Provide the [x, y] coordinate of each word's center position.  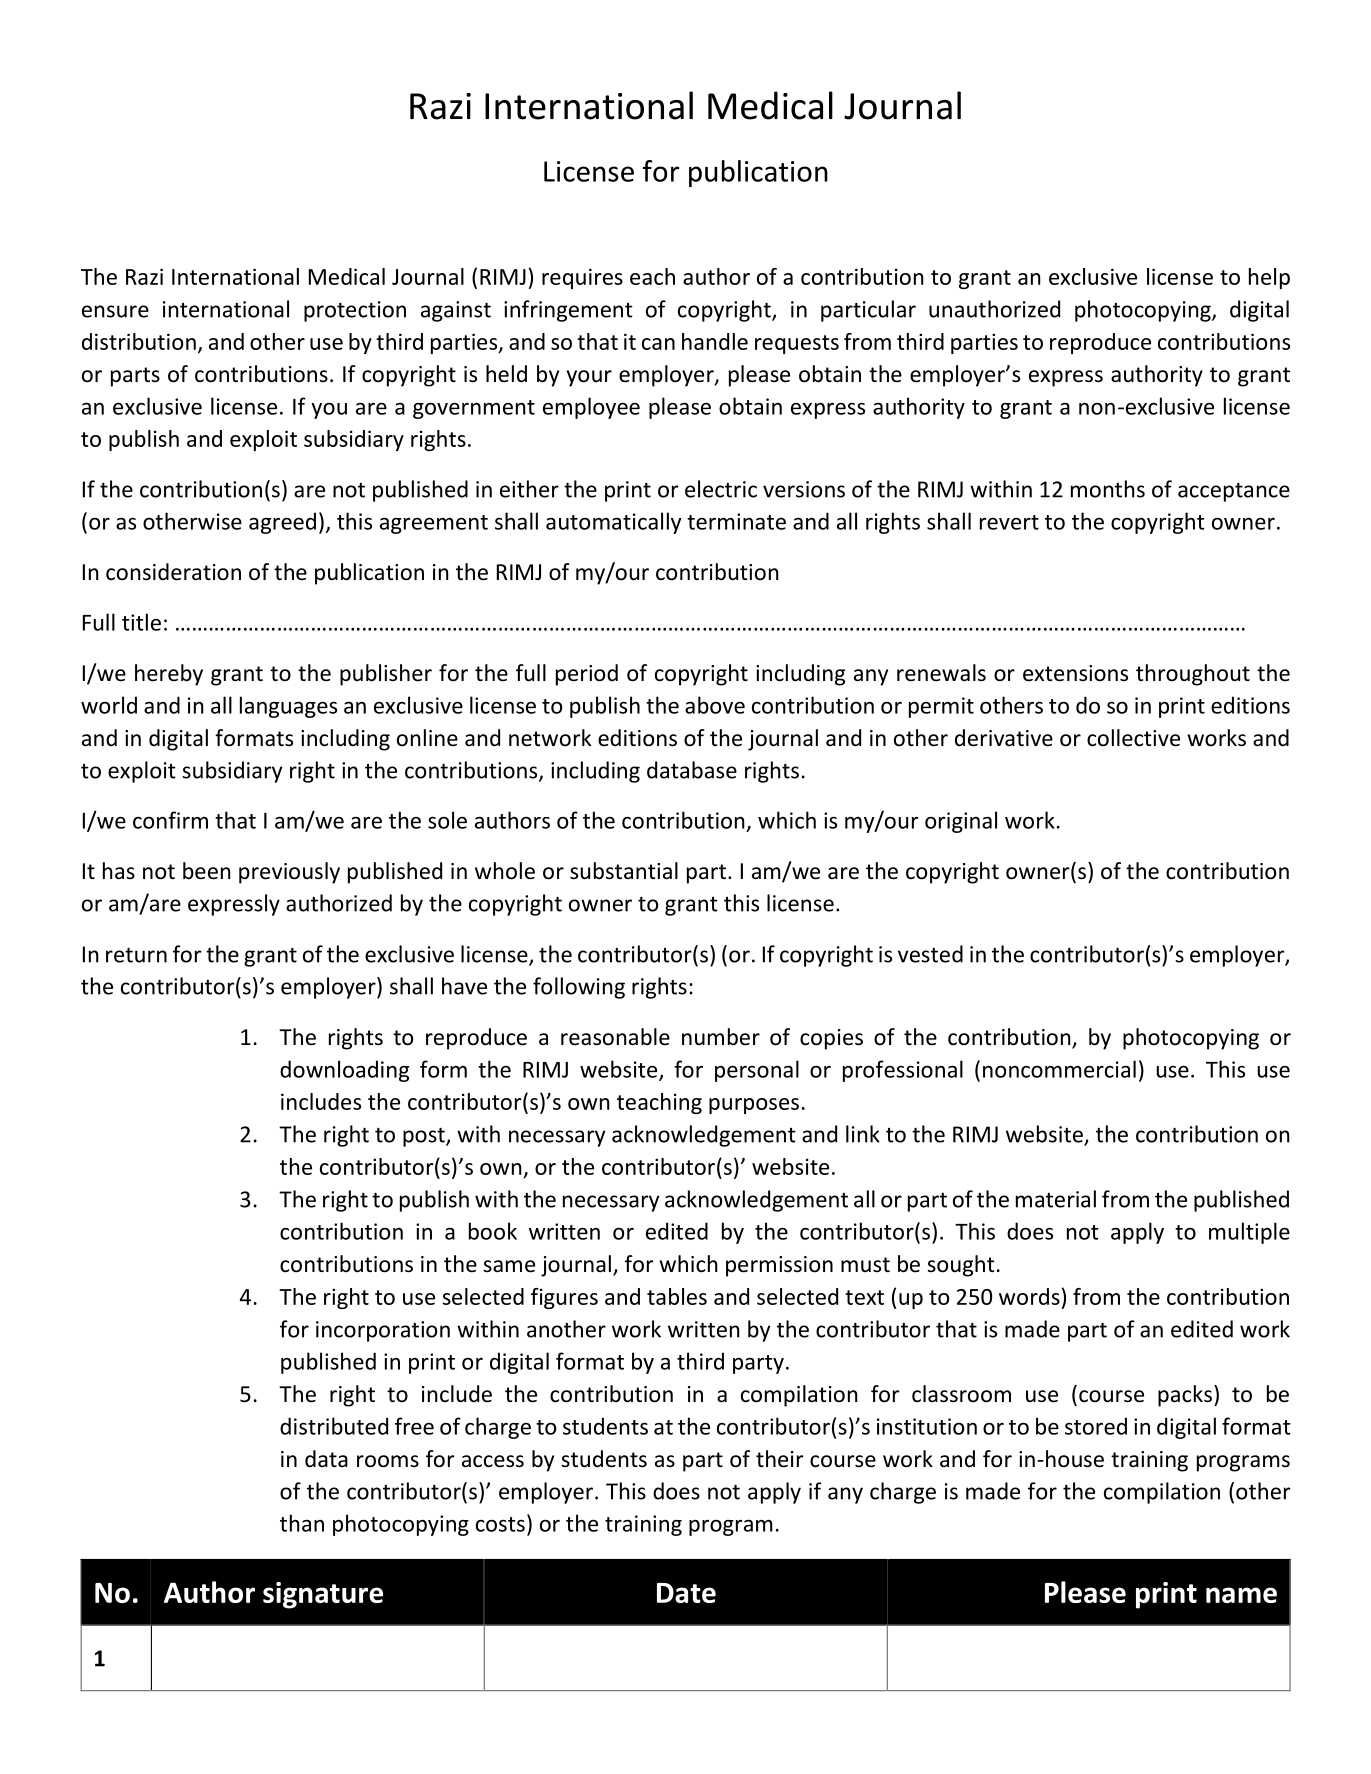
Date [686, 1593]
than [302, 1523]
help [1269, 278]
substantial [624, 871]
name [1241, 1595]
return [136, 955]
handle [715, 341]
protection [355, 311]
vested [930, 954]
